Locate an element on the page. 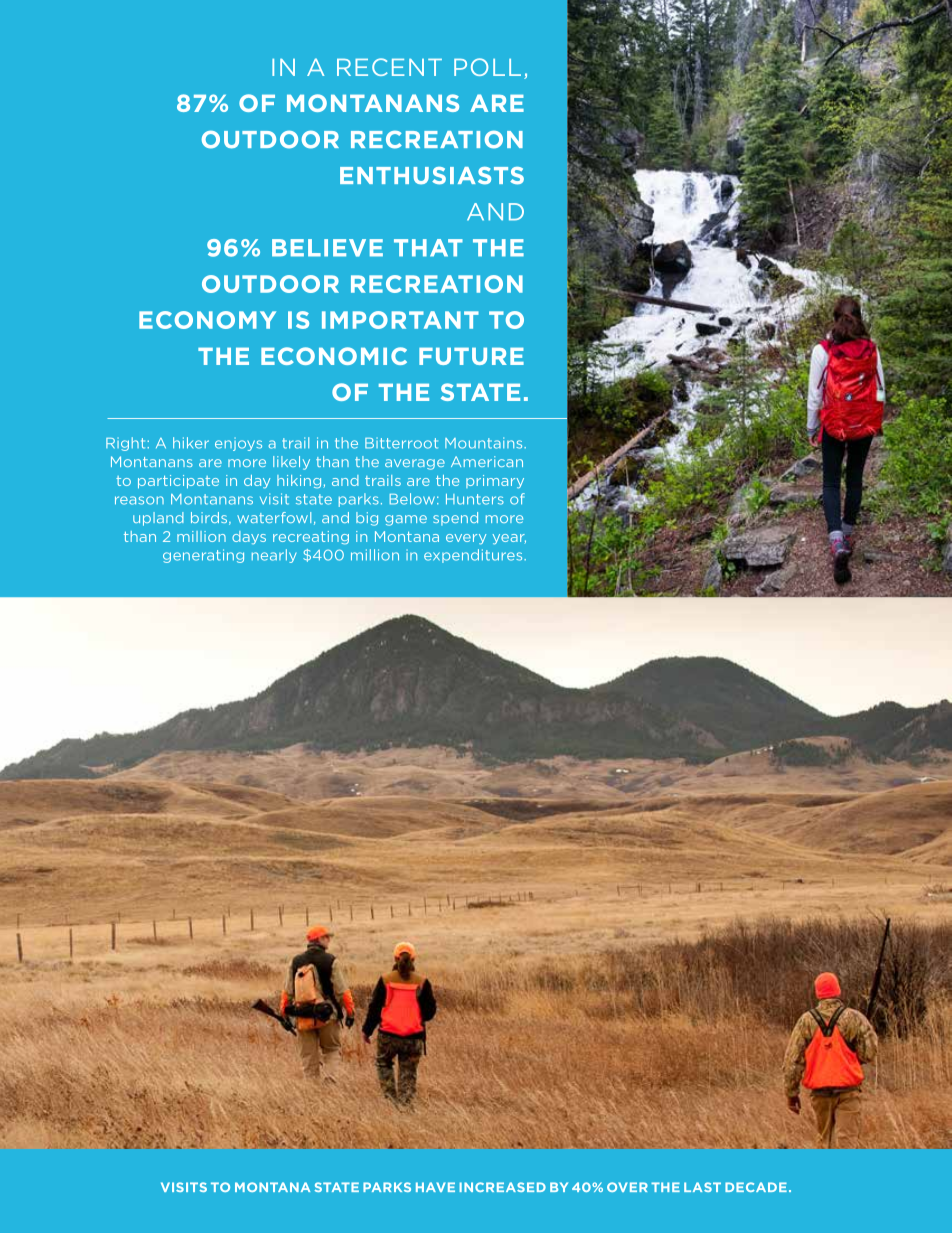 Image resolution: width=952 pixels, height=1233 pixels. HAVE is located at coordinates (435, 1187).
